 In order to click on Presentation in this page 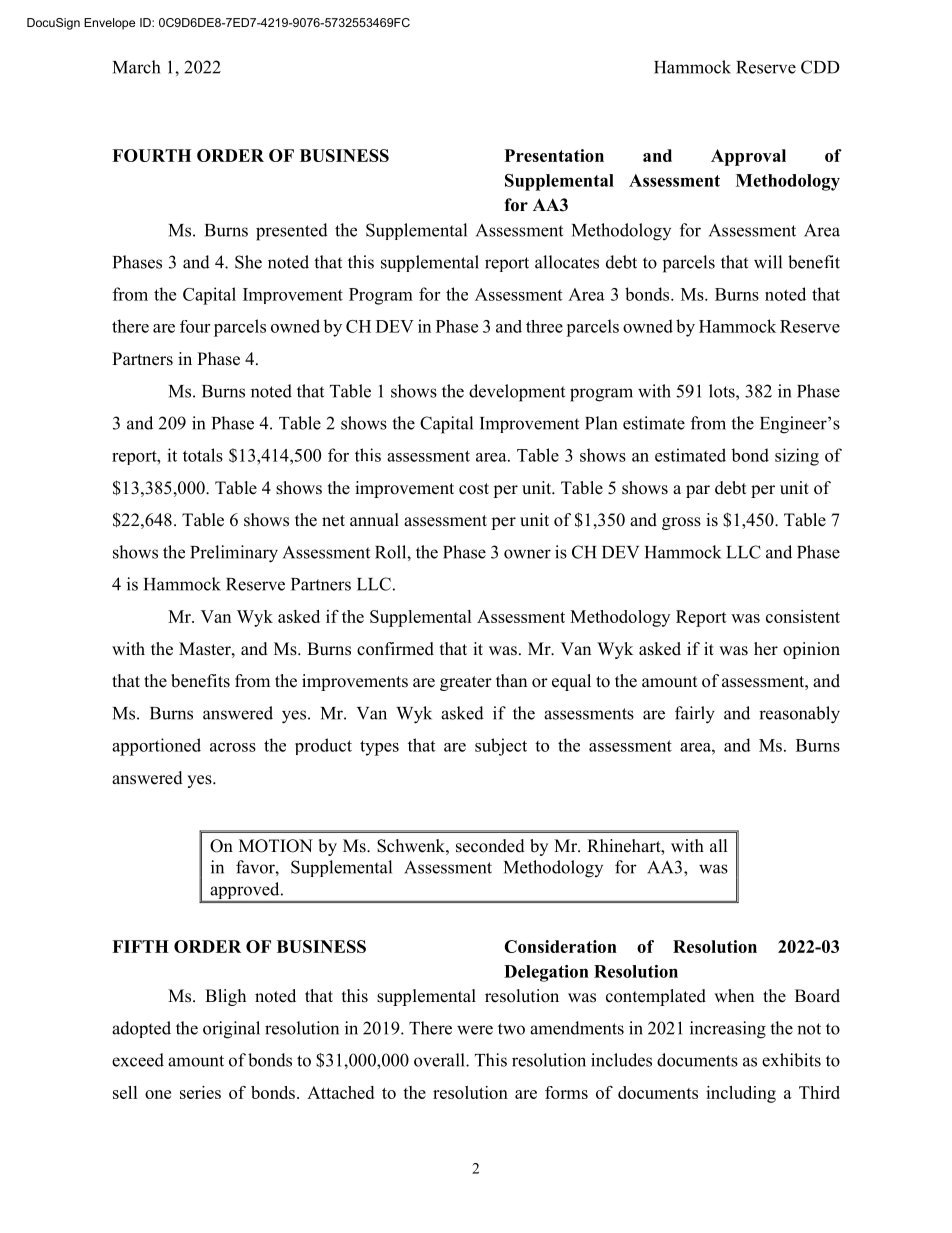, I will do `click(554, 155)`.
